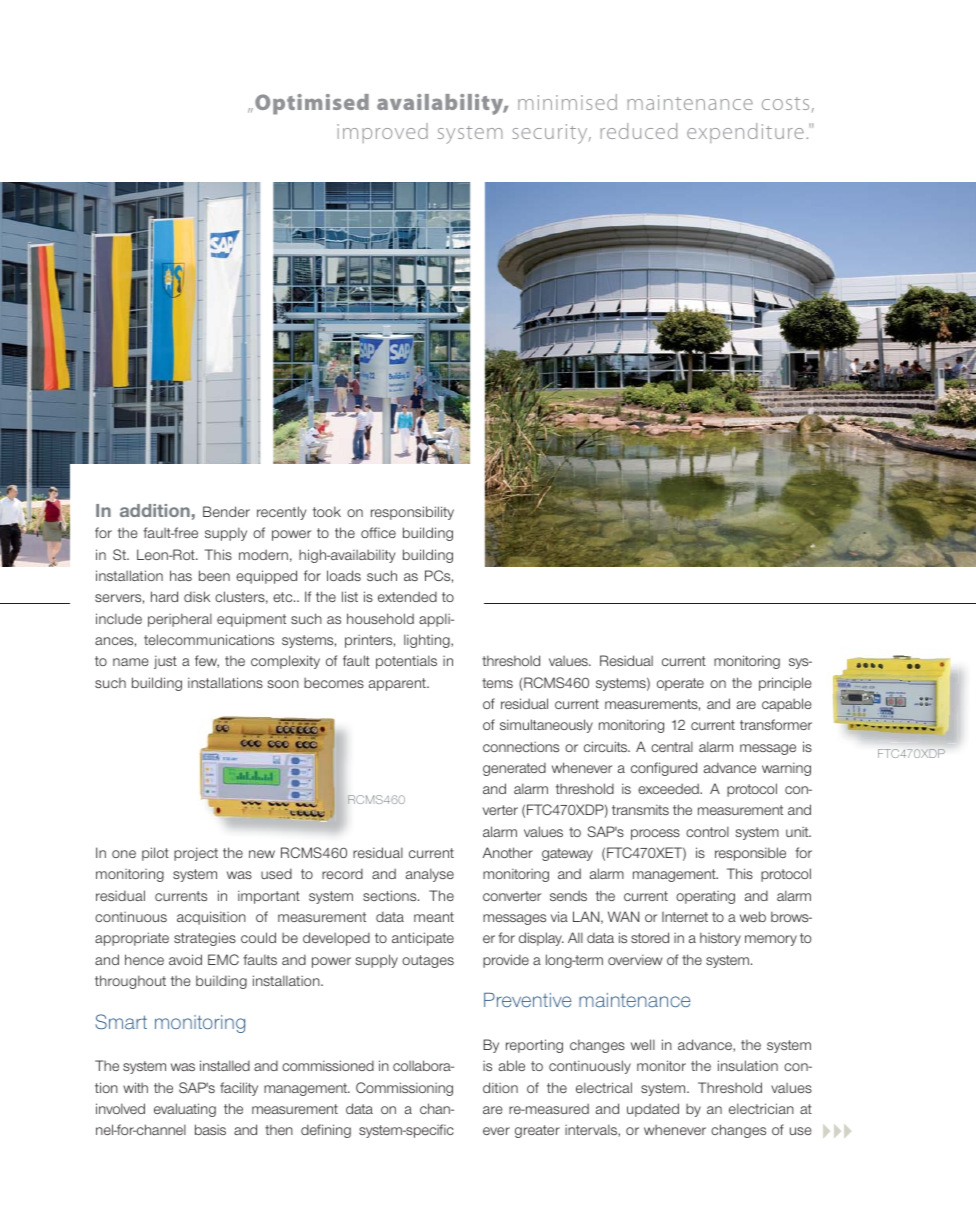 The image size is (976, 1232). Describe the element at coordinates (745, 133) in the screenshot. I see `expenditure` at that location.
